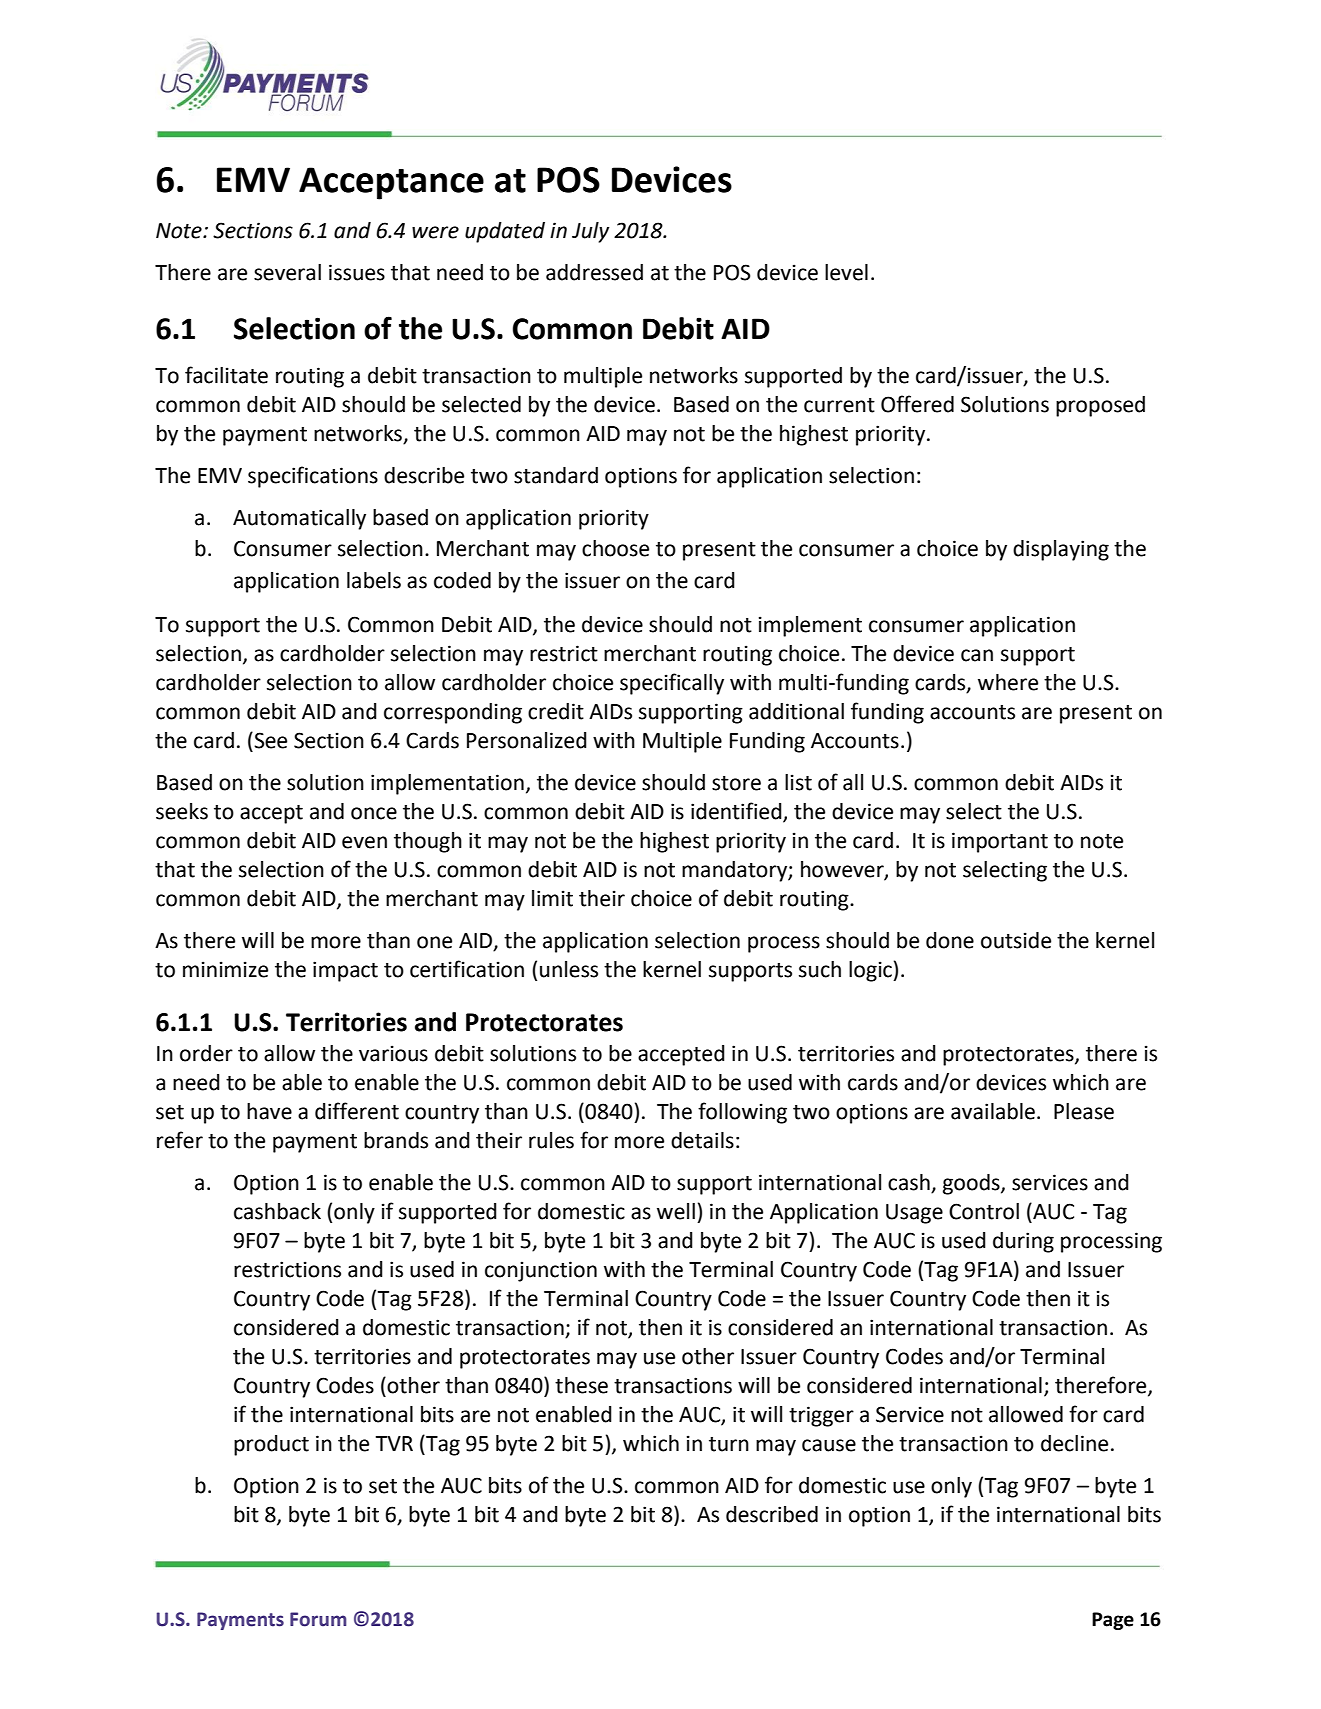 This page has height=1709, width=1321. What do you see at coordinates (1023, 1242) in the page?
I see `during` at bounding box center [1023, 1242].
